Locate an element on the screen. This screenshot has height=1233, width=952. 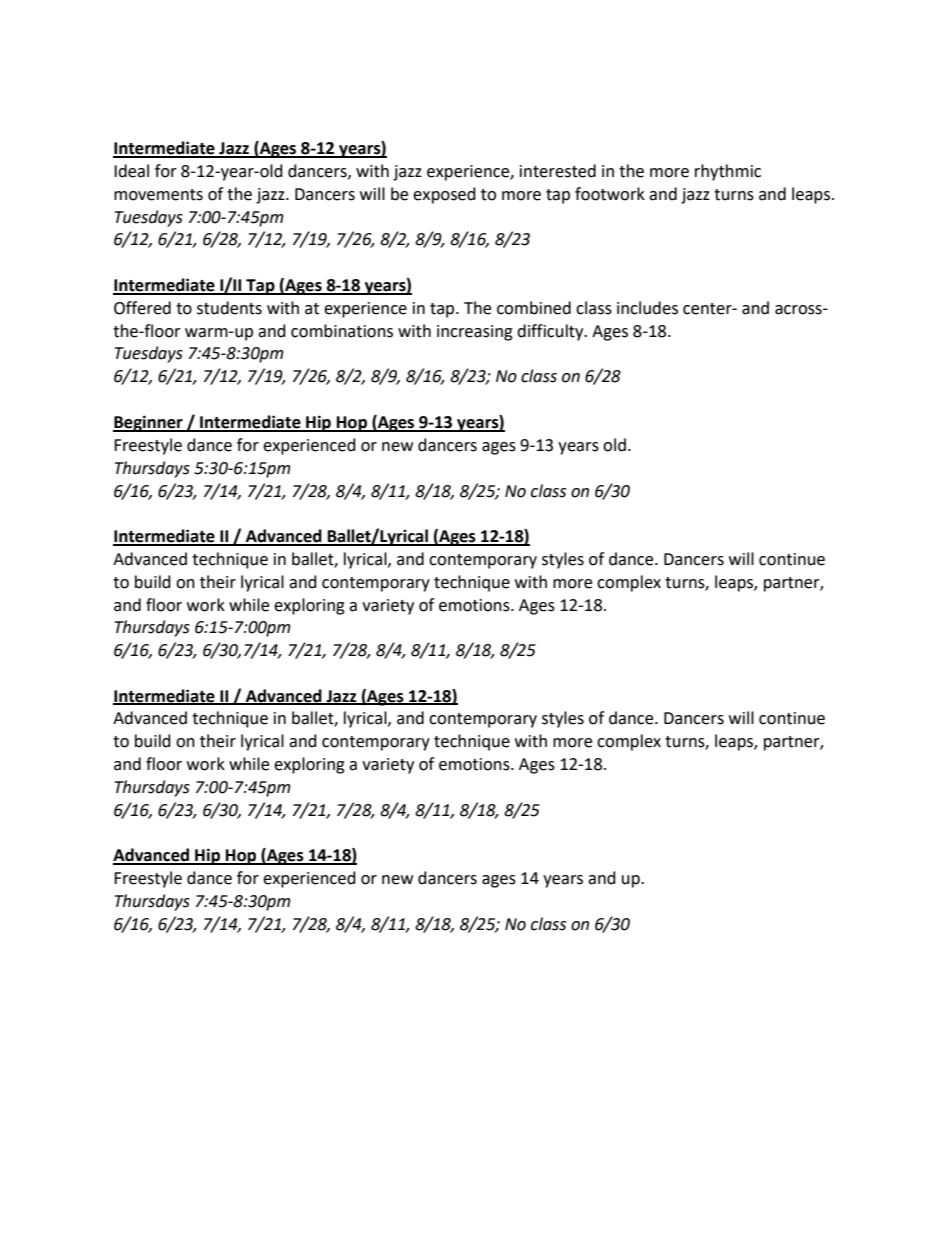
exposed is located at coordinates (444, 195).
